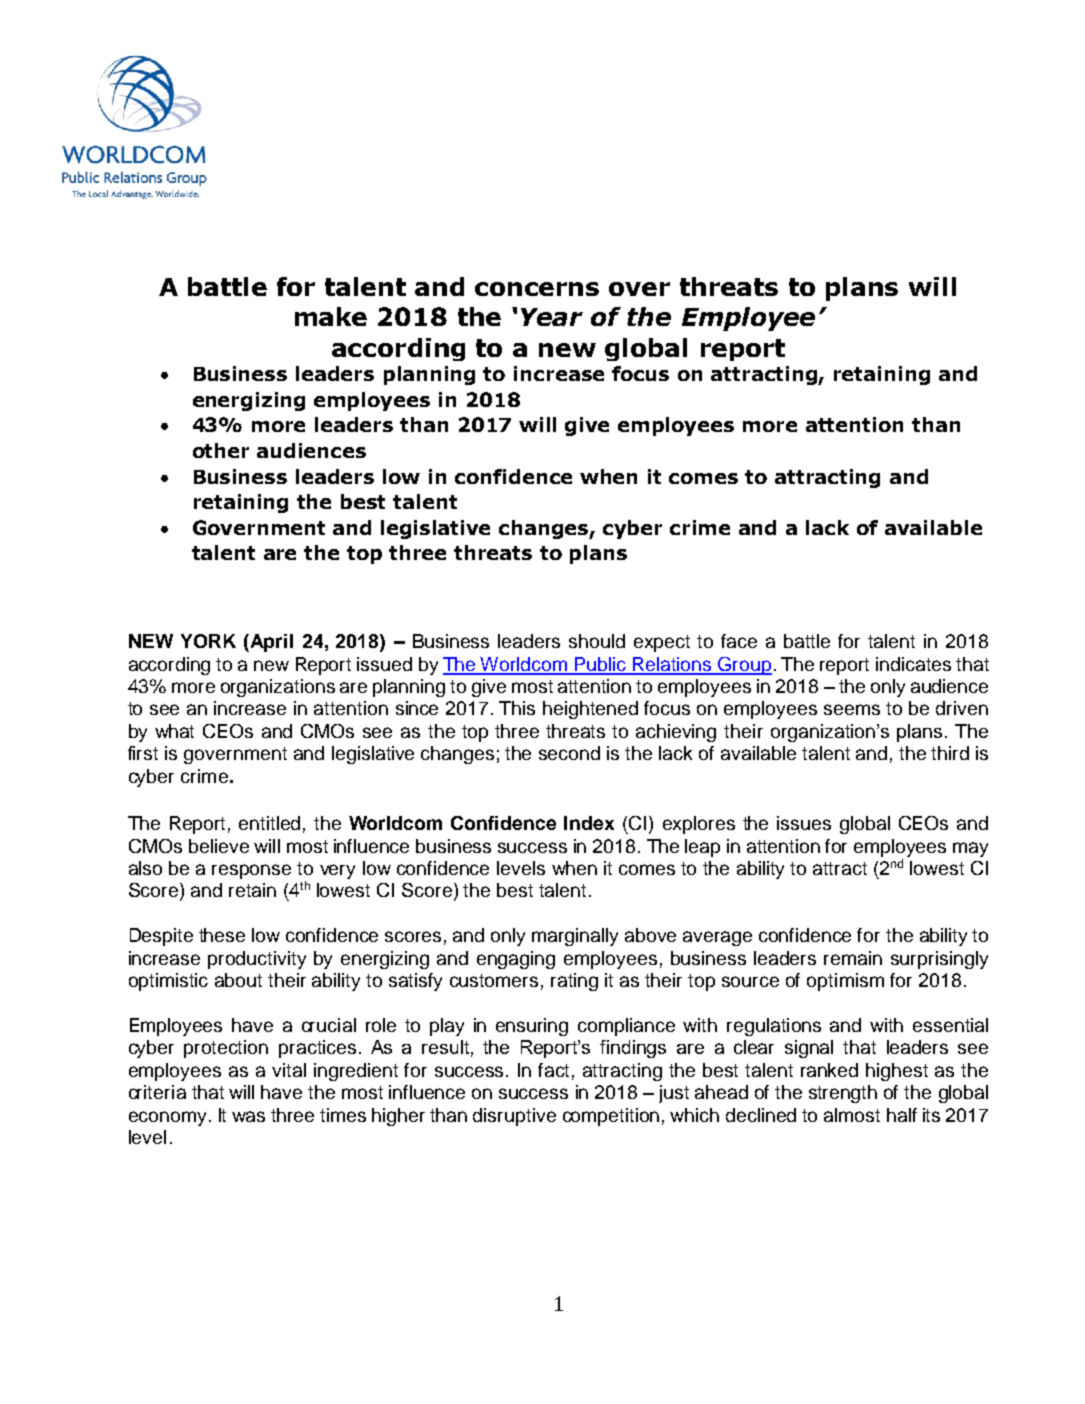 The image size is (1085, 1404). What do you see at coordinates (843, 1094) in the page?
I see `strength` at bounding box center [843, 1094].
